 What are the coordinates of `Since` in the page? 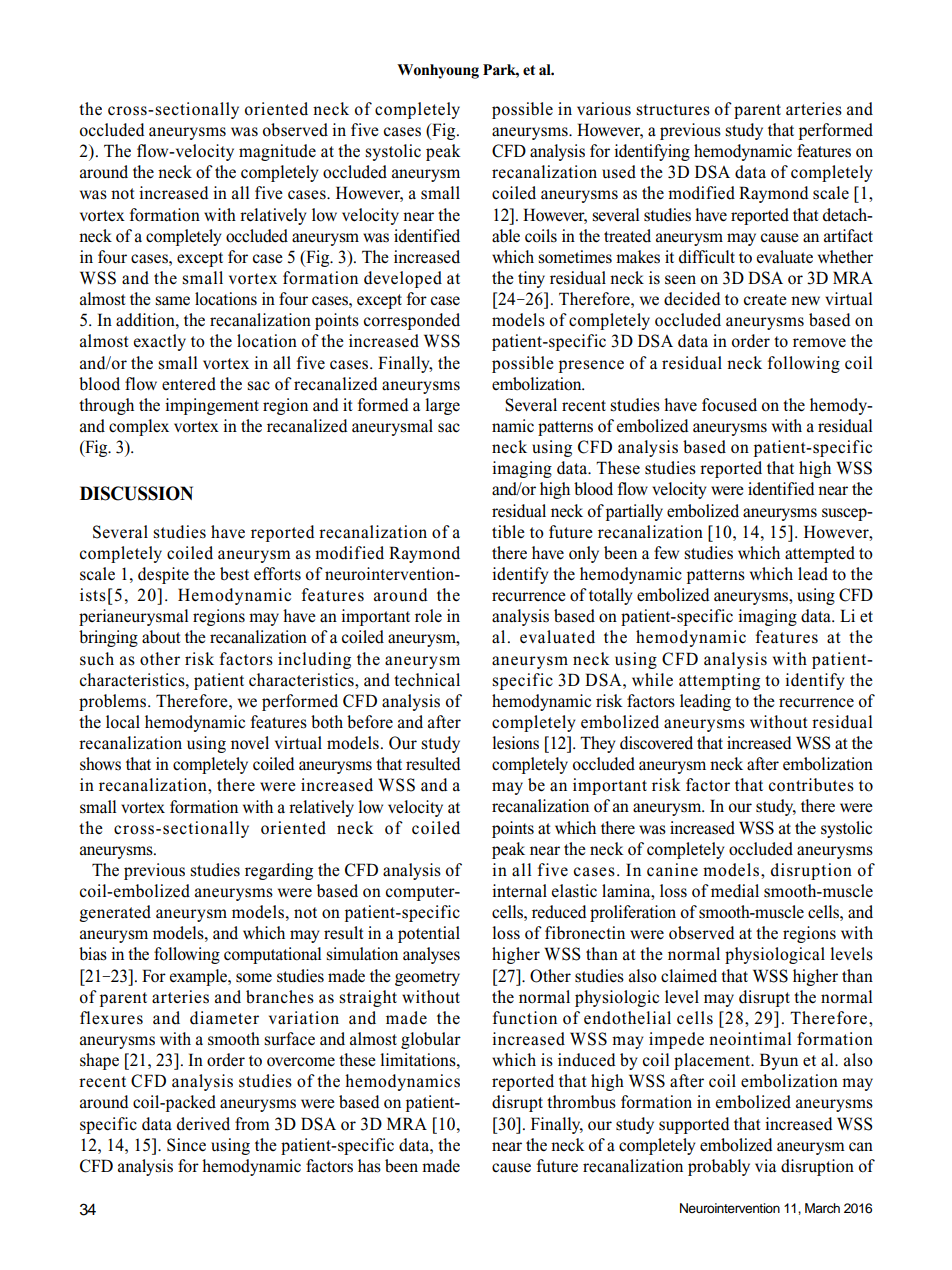 It's located at (186, 1145).
